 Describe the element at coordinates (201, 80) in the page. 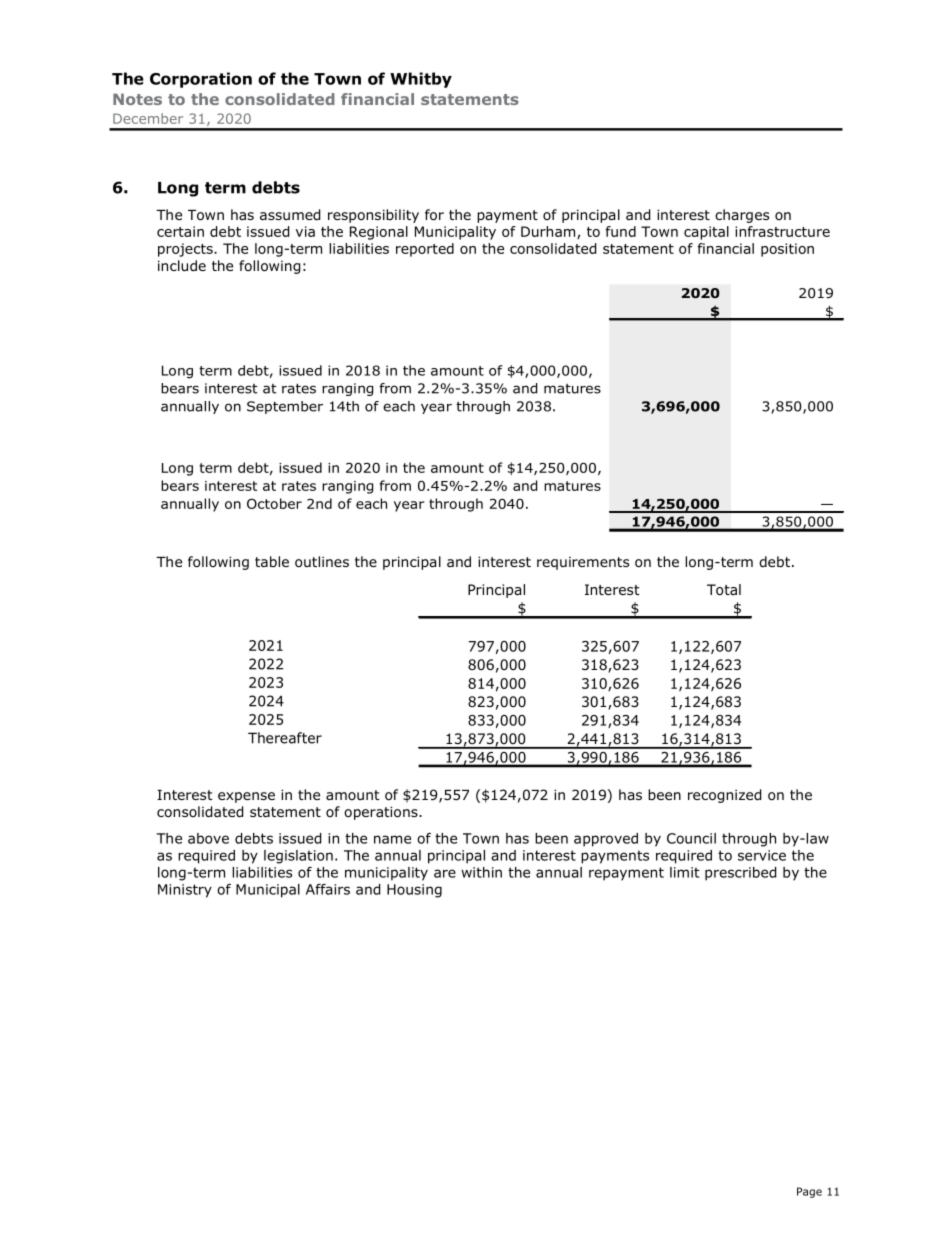

I see `Corporation` at that location.
